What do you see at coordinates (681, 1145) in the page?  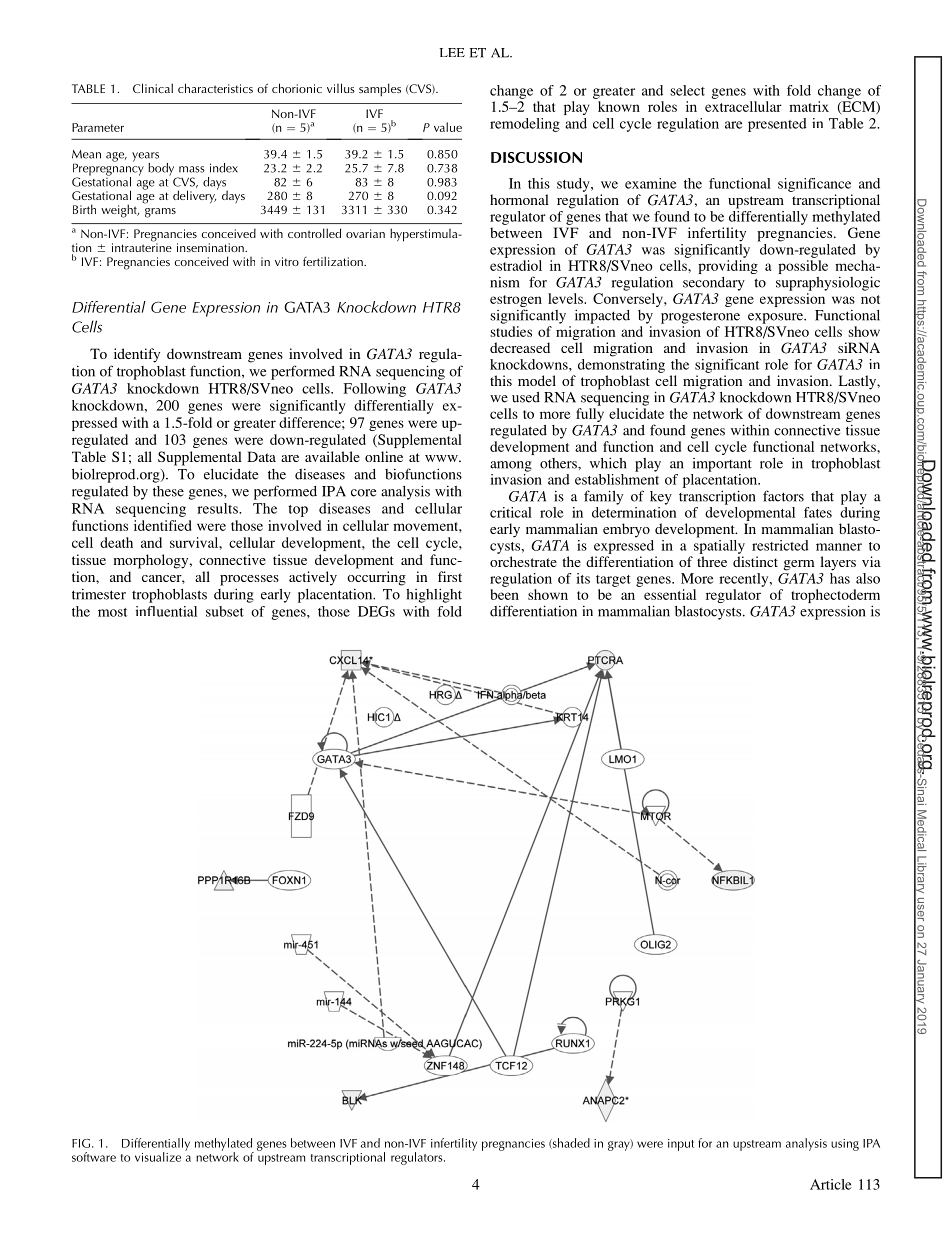 I see `input` at bounding box center [681, 1145].
